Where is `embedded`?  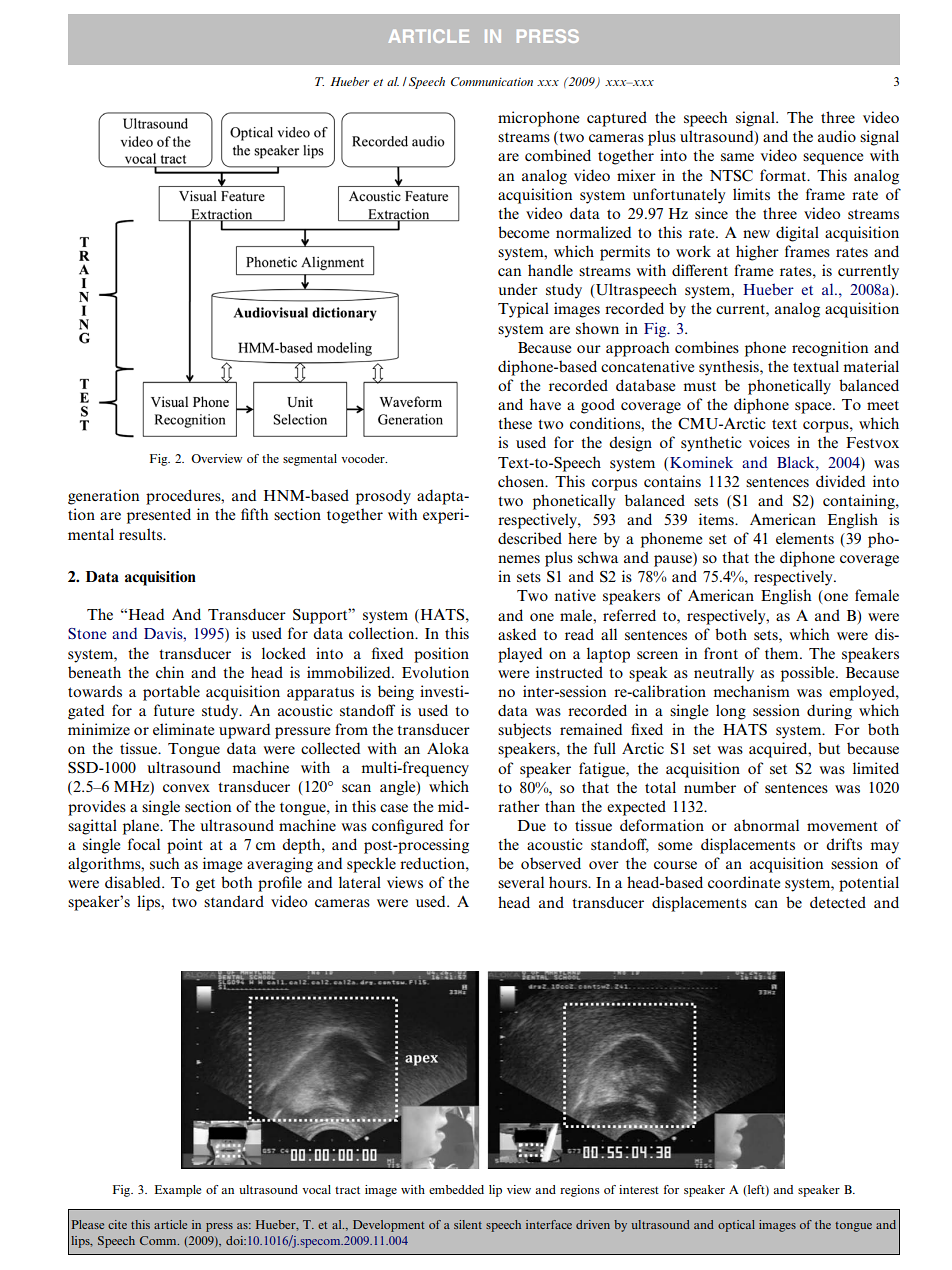
embedded is located at coordinates (456, 1189).
